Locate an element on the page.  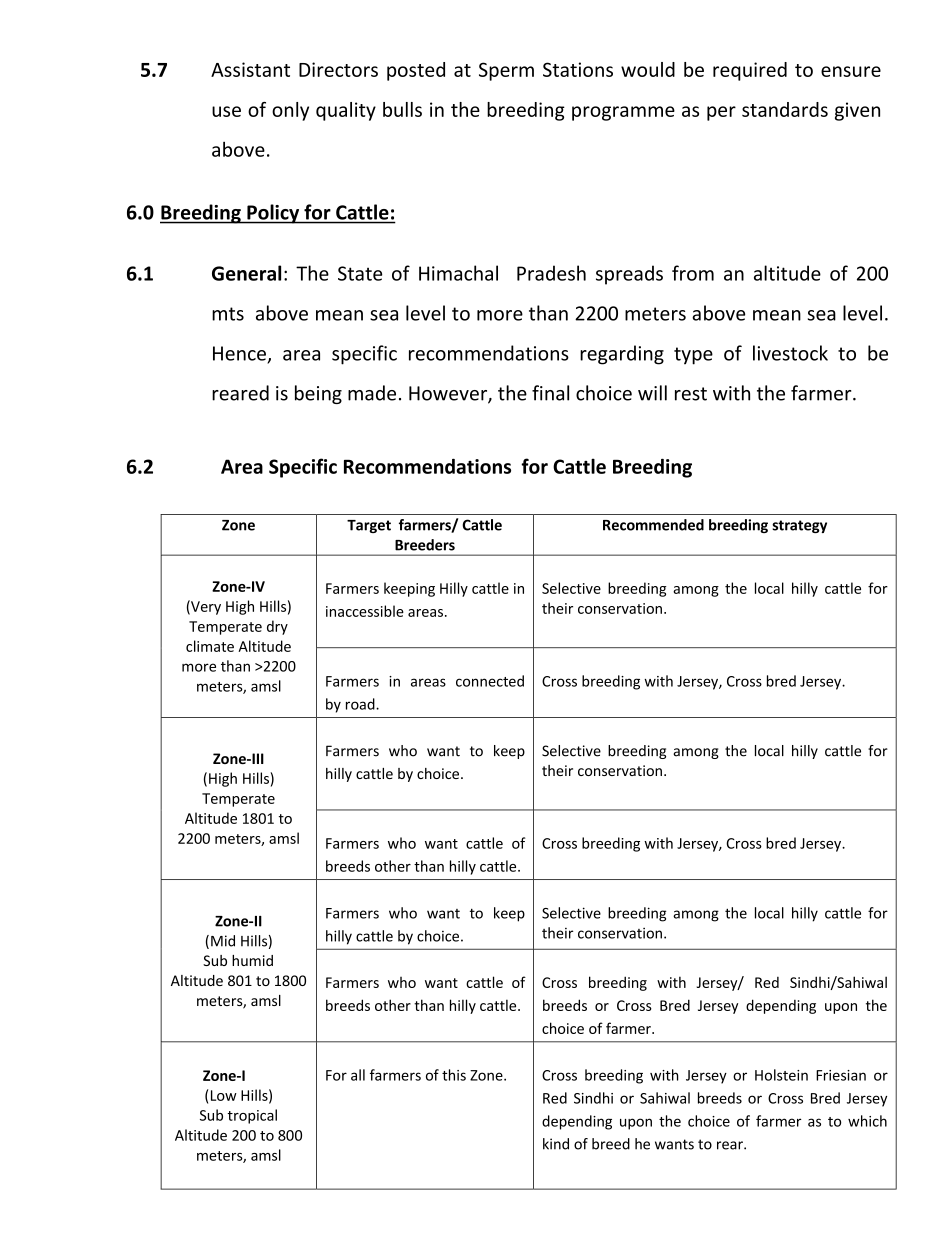
kind is located at coordinates (556, 1144).
